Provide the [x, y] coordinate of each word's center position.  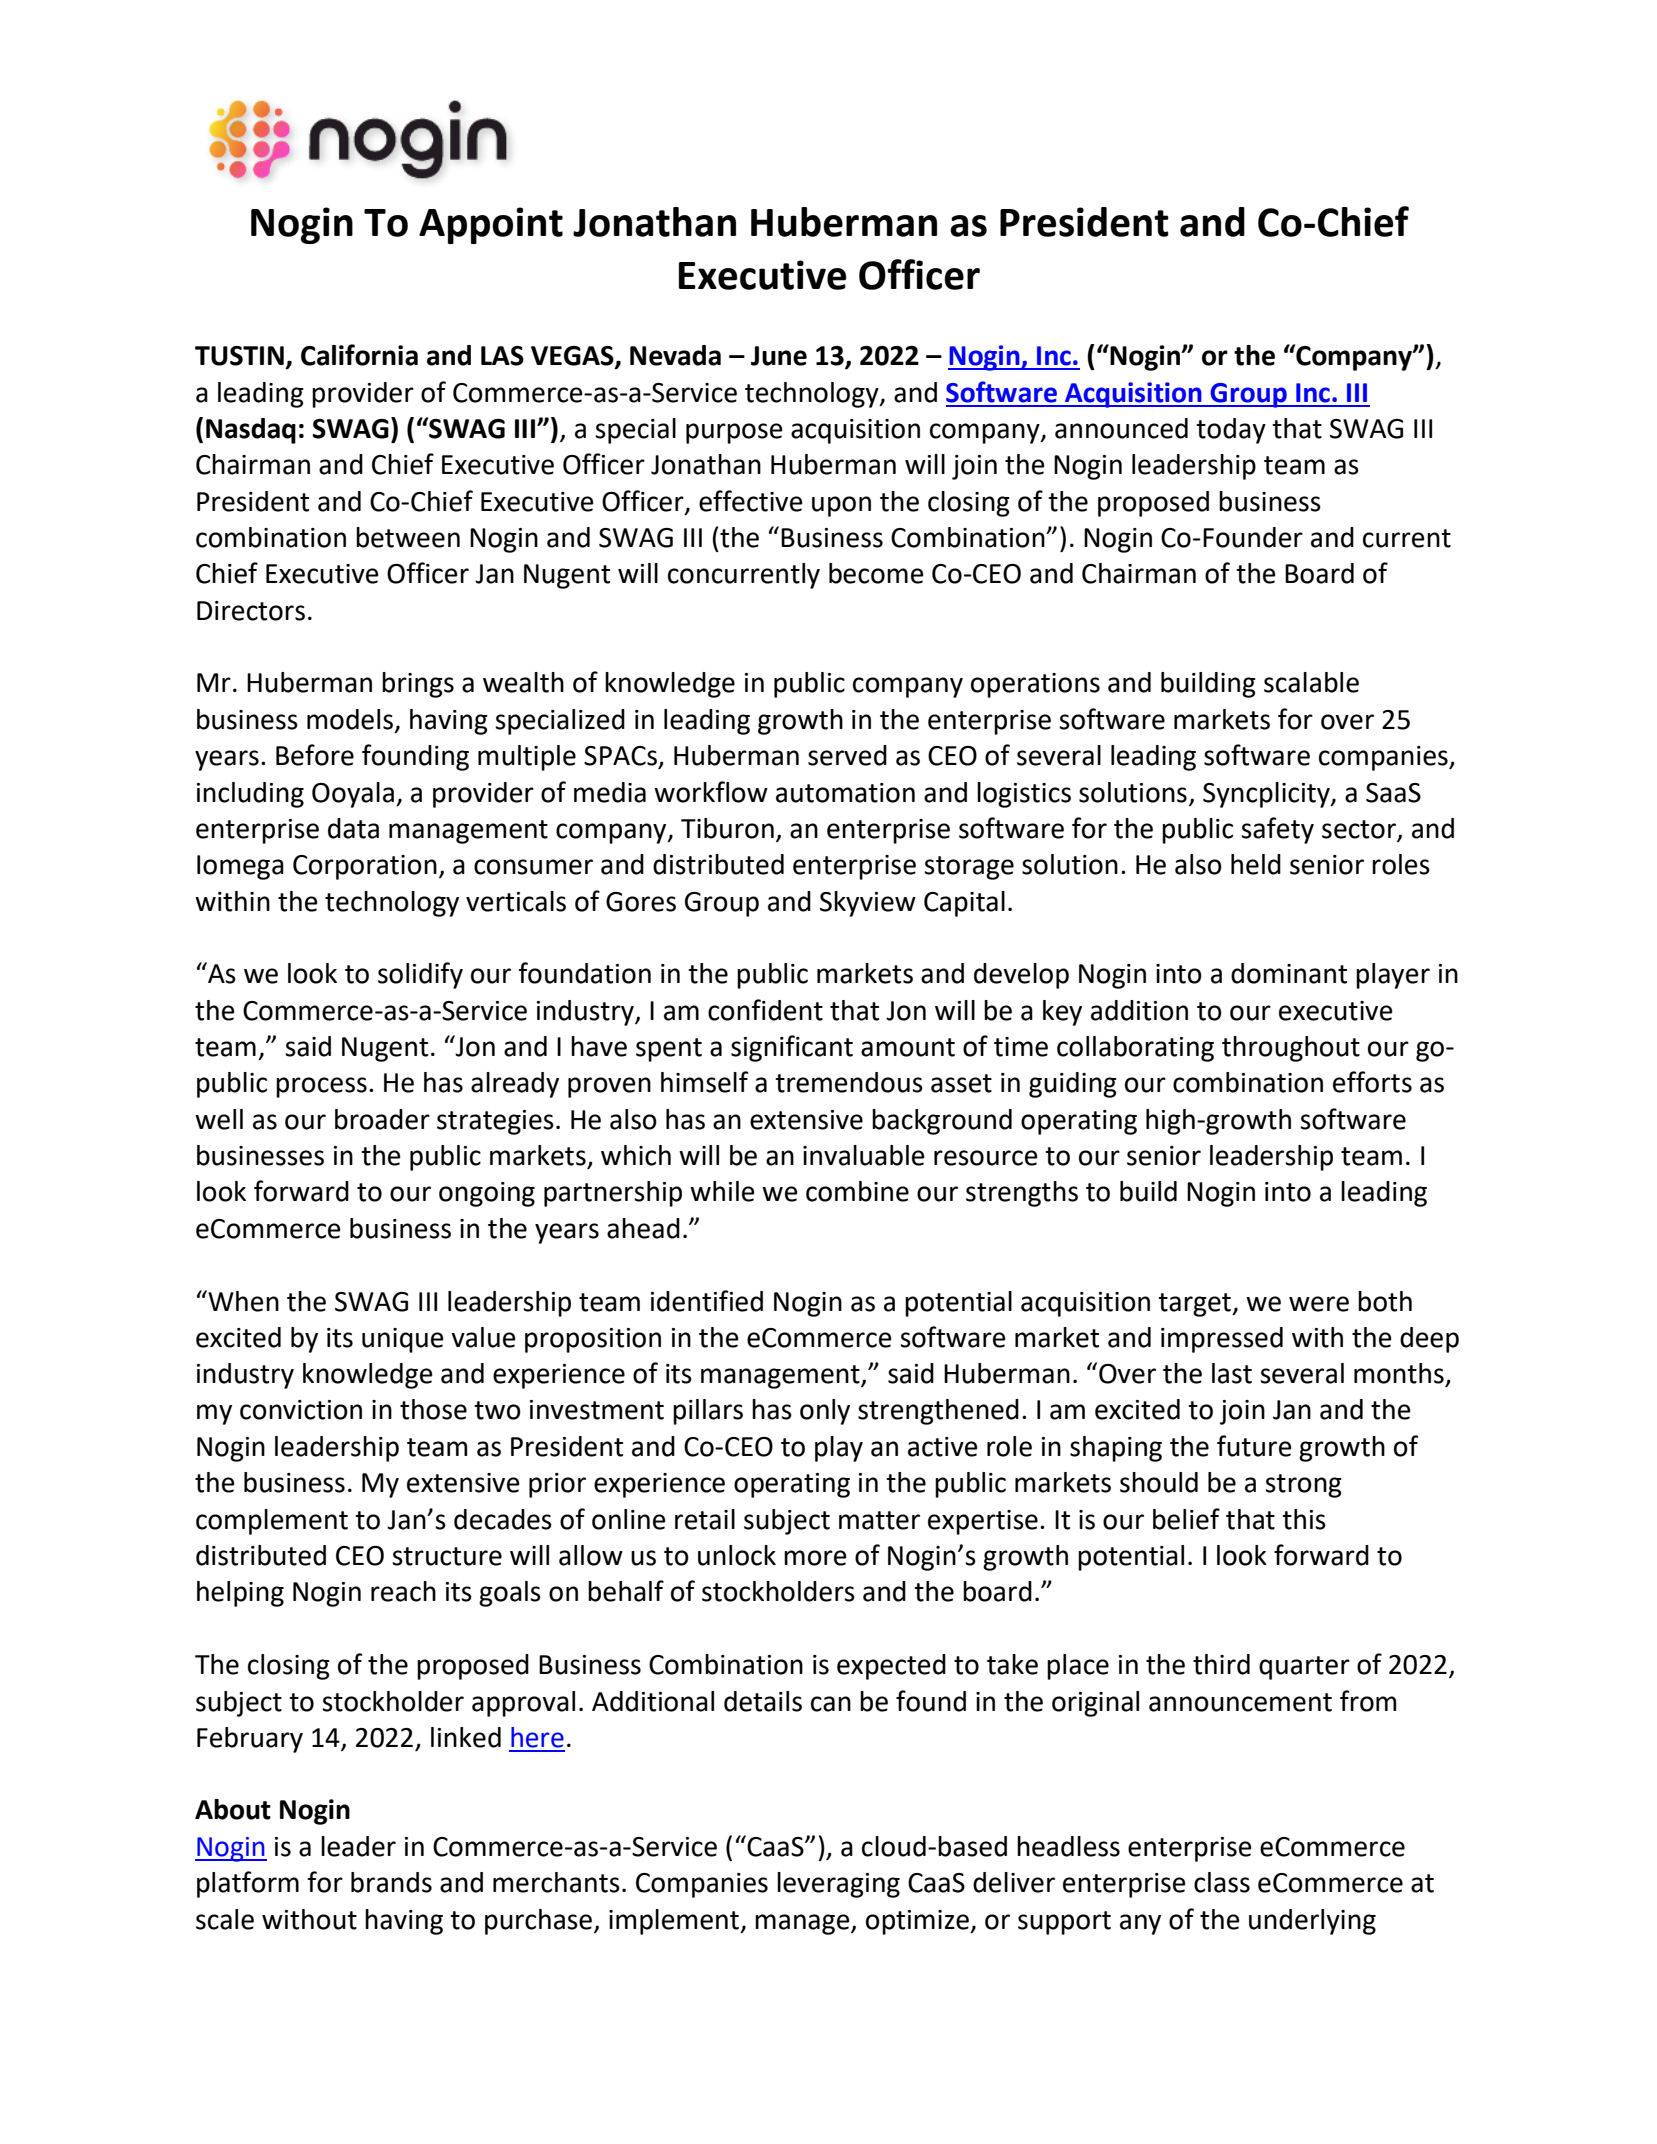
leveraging [838, 1885]
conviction [301, 1410]
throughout [1291, 1049]
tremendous [849, 1082]
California [359, 355]
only [825, 1412]
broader [382, 1119]
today [1231, 431]
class [1222, 1882]
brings [418, 685]
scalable [1311, 682]
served [847, 755]
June [779, 356]
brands [391, 1882]
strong [1303, 1486]
